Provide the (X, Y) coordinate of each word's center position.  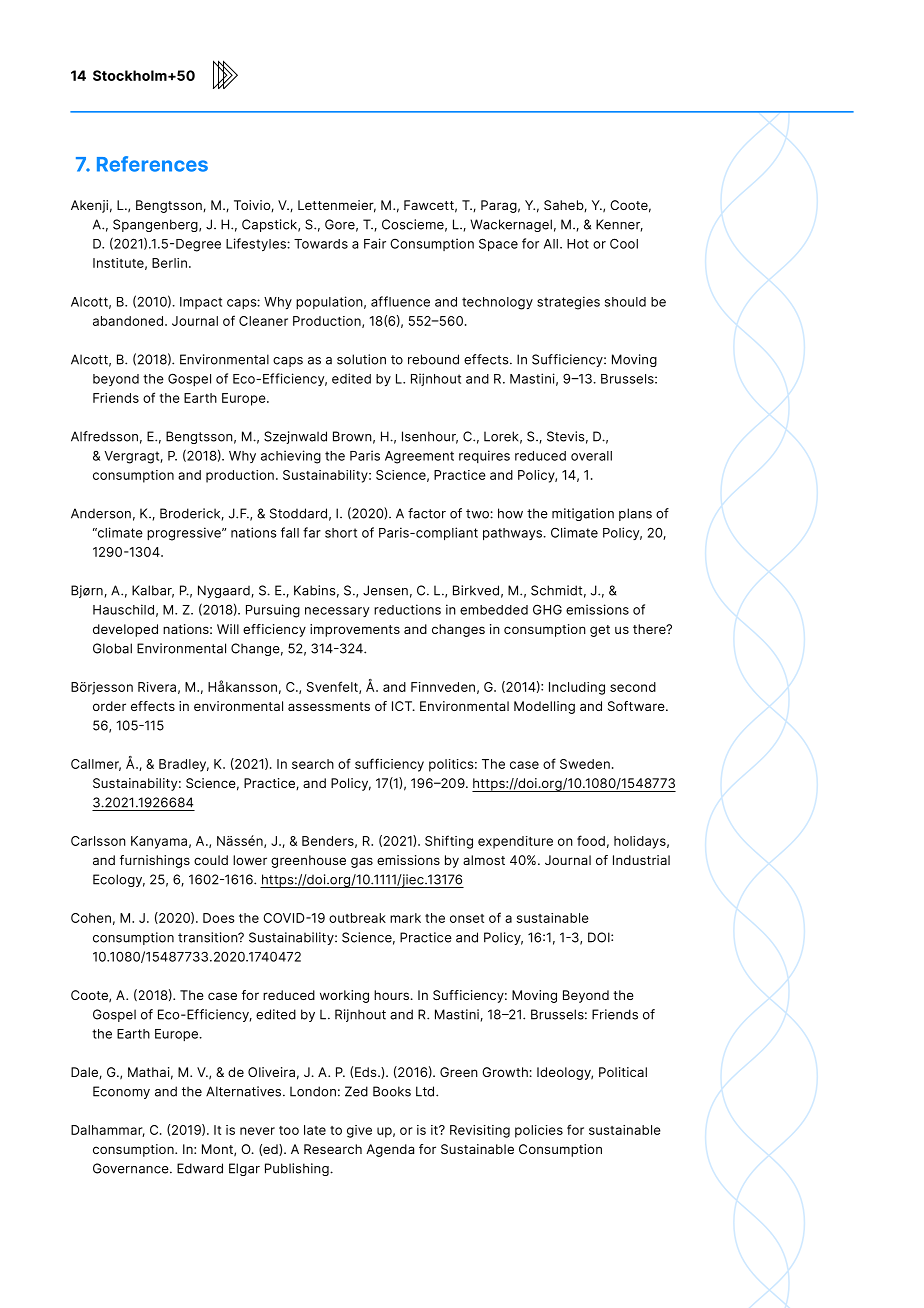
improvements (355, 630)
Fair (375, 243)
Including (577, 688)
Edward (200, 1168)
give (359, 1131)
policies (539, 1131)
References (152, 164)
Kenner (619, 225)
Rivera (157, 687)
